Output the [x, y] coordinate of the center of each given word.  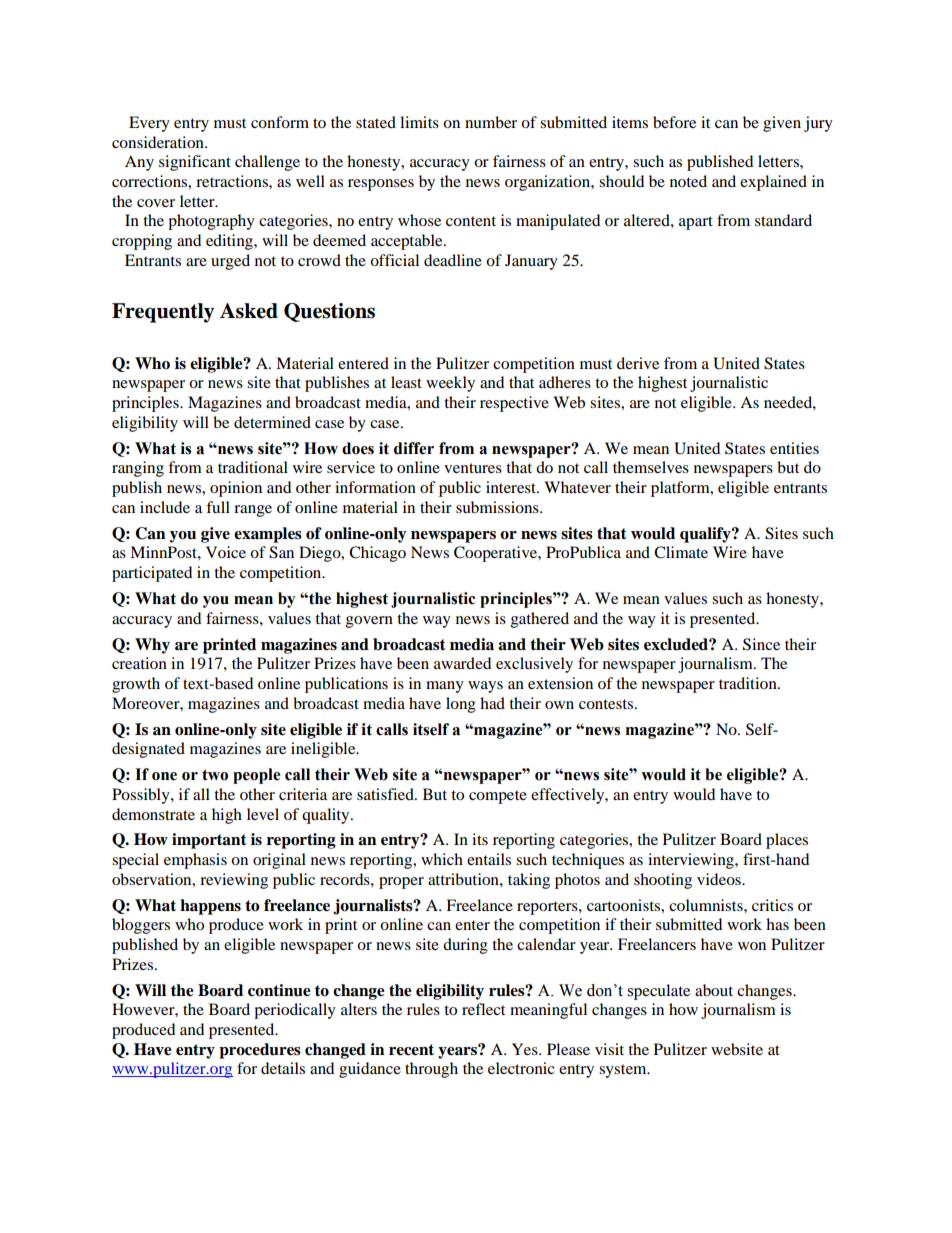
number [491, 122]
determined [272, 422]
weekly [450, 384]
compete [498, 797]
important [209, 841]
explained [773, 183]
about [714, 990]
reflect [483, 1009]
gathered [540, 620]
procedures [260, 1051]
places [787, 841]
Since [761, 644]
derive [638, 363]
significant [195, 163]
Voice [226, 552]
